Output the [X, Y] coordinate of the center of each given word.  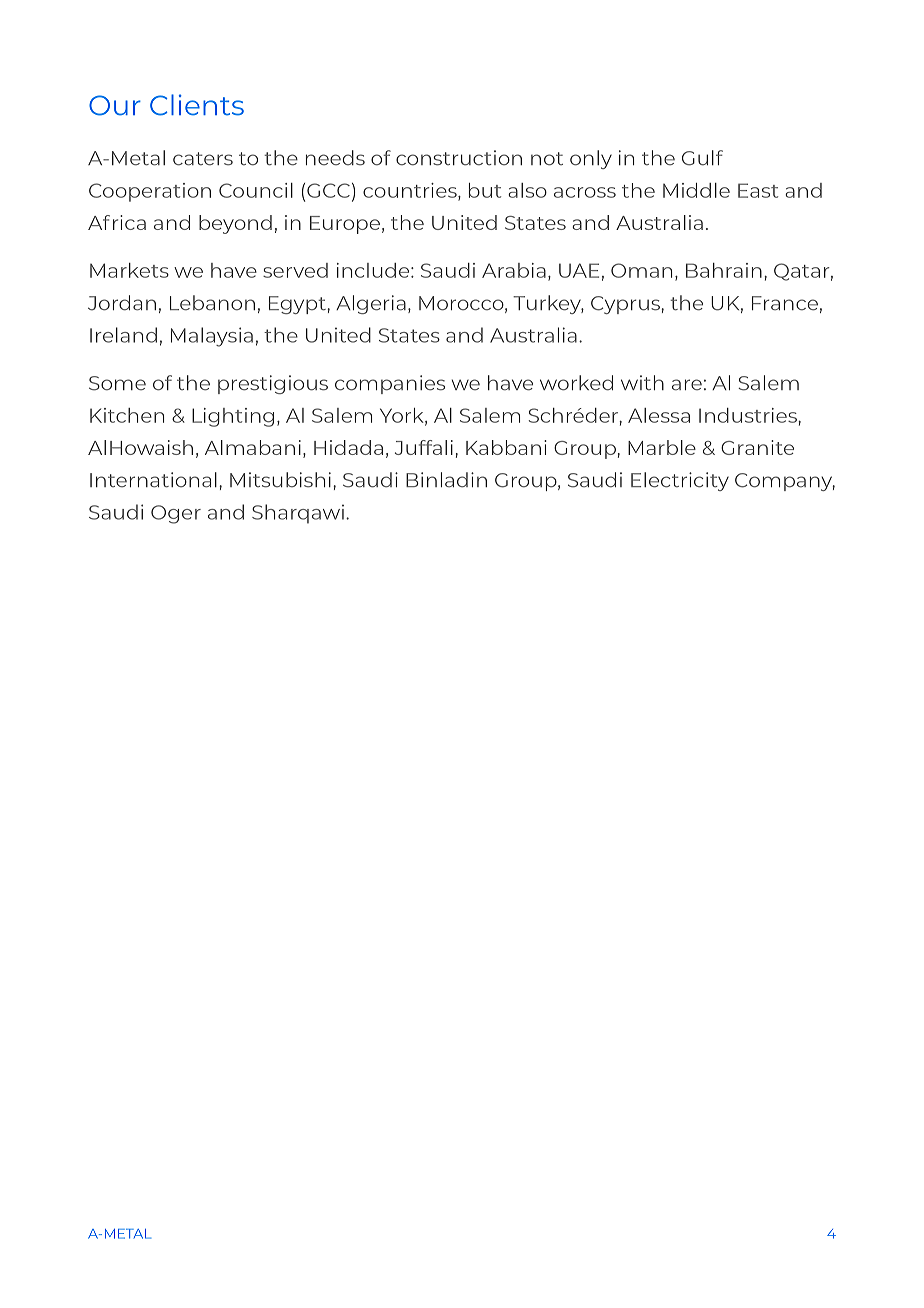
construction [459, 158]
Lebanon [212, 303]
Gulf [702, 158]
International [153, 480]
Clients [197, 105]
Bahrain [724, 270]
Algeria [371, 304]
